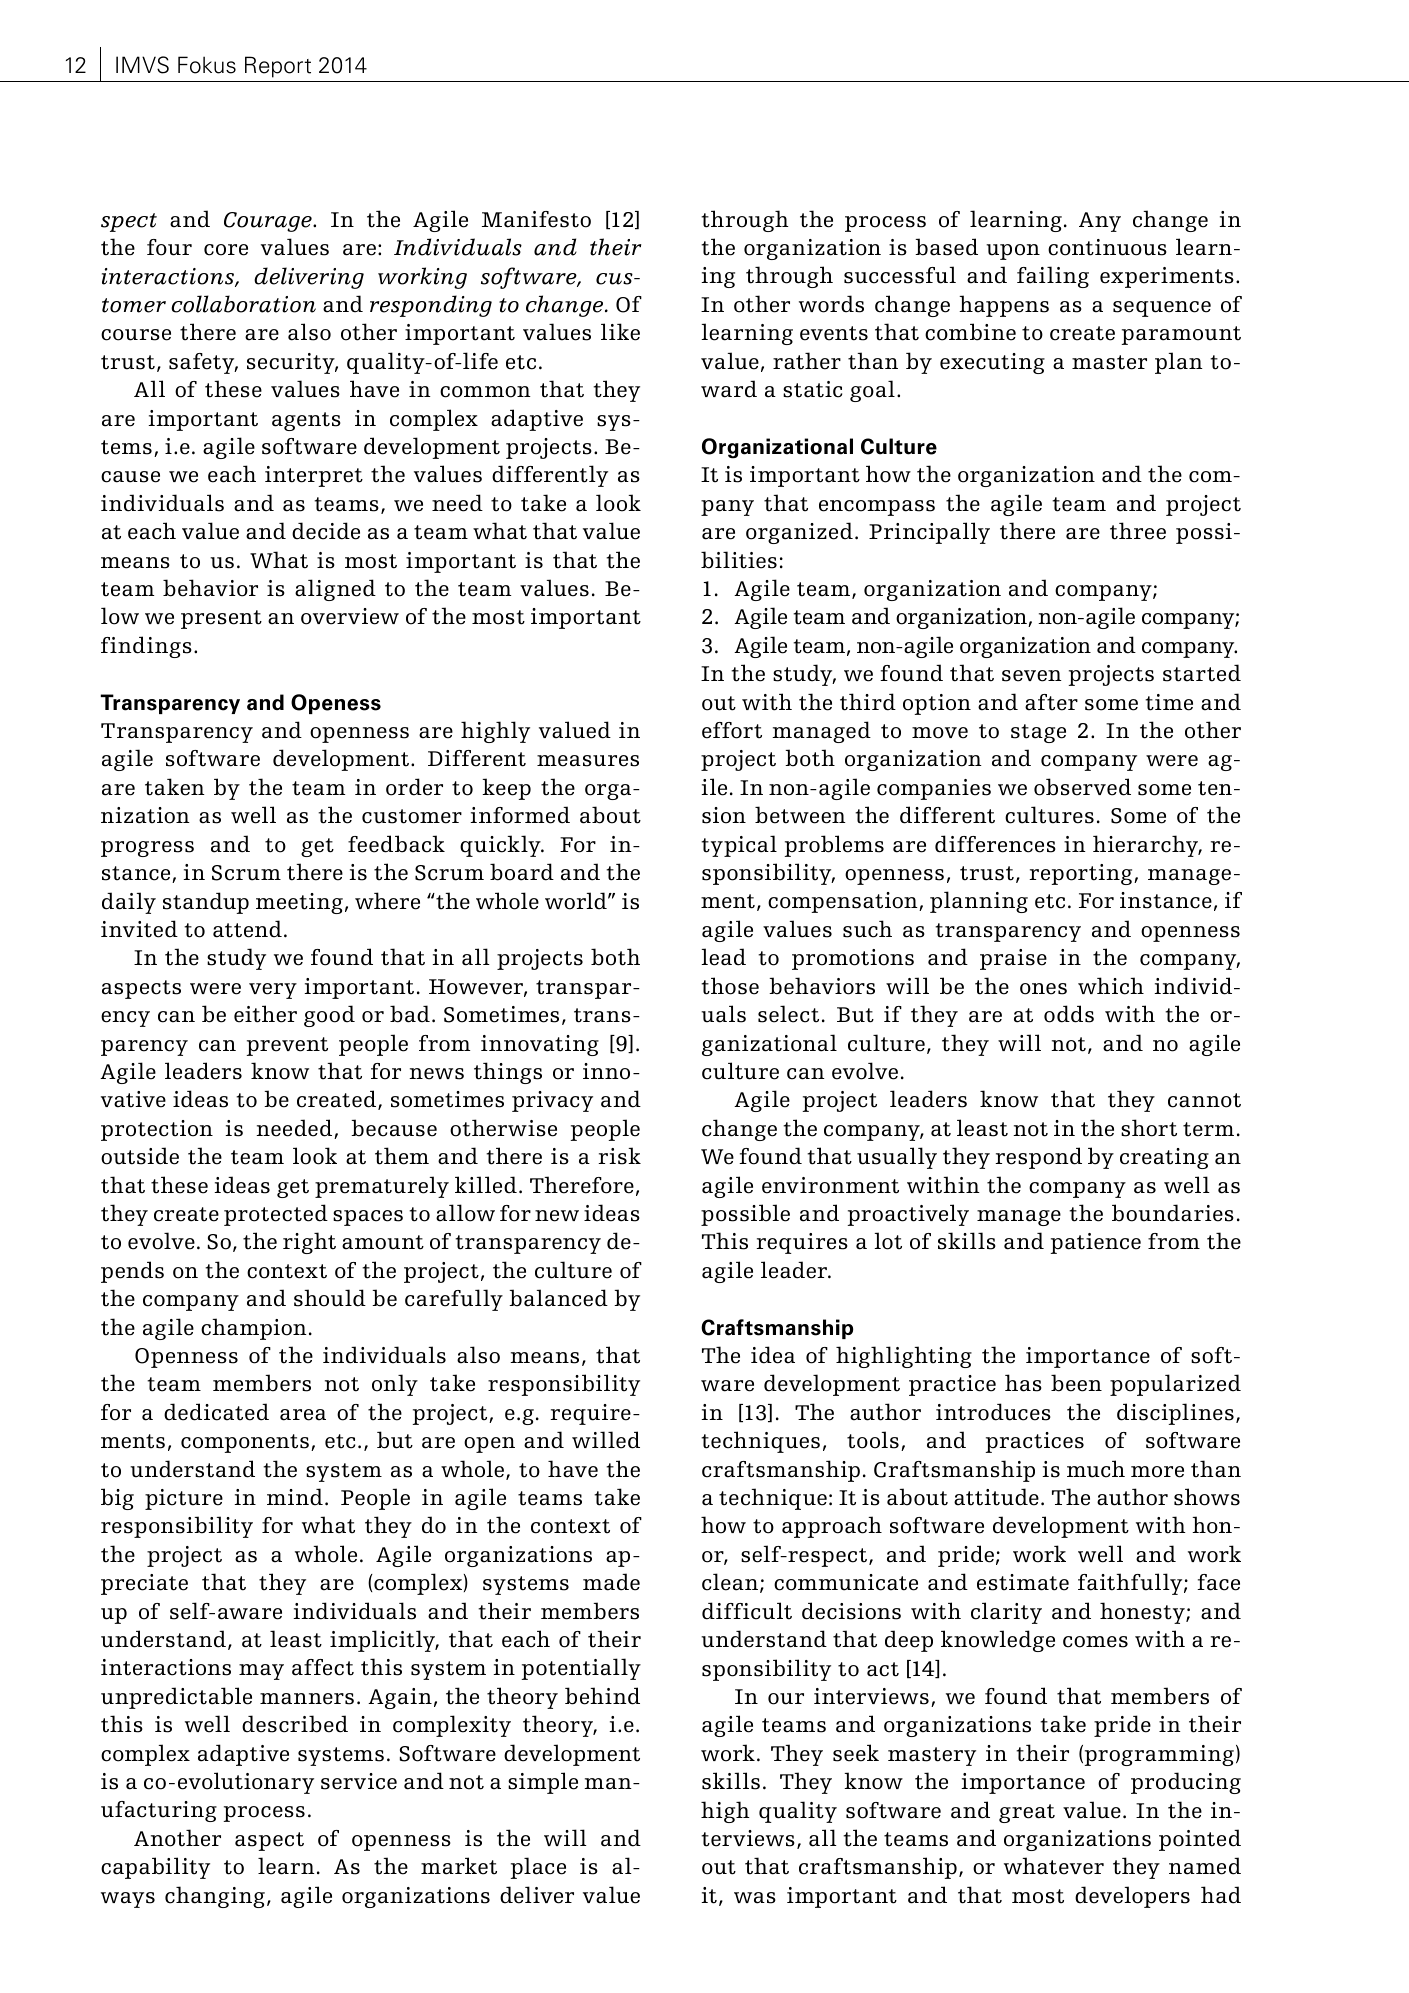 The height and width of the screenshot is (1993, 1409). Describe the element at coordinates (536, 219) in the screenshot. I see `Manifesto` at that location.
